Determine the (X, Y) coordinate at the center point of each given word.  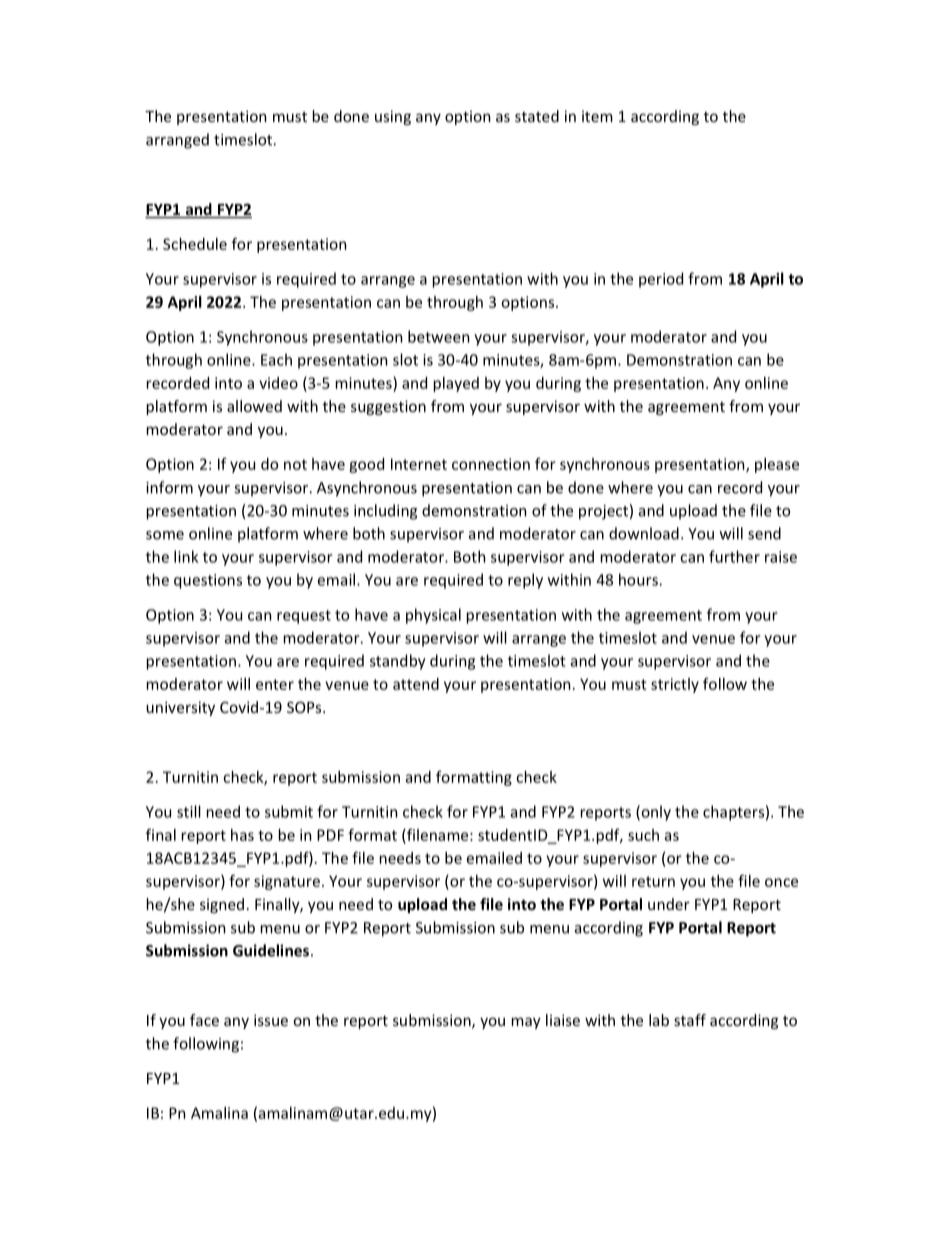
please (777, 465)
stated (537, 116)
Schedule (195, 244)
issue (271, 1020)
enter (275, 684)
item (597, 116)
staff (690, 1020)
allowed (254, 406)
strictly (675, 685)
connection (491, 464)
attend (416, 684)
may (526, 1023)
